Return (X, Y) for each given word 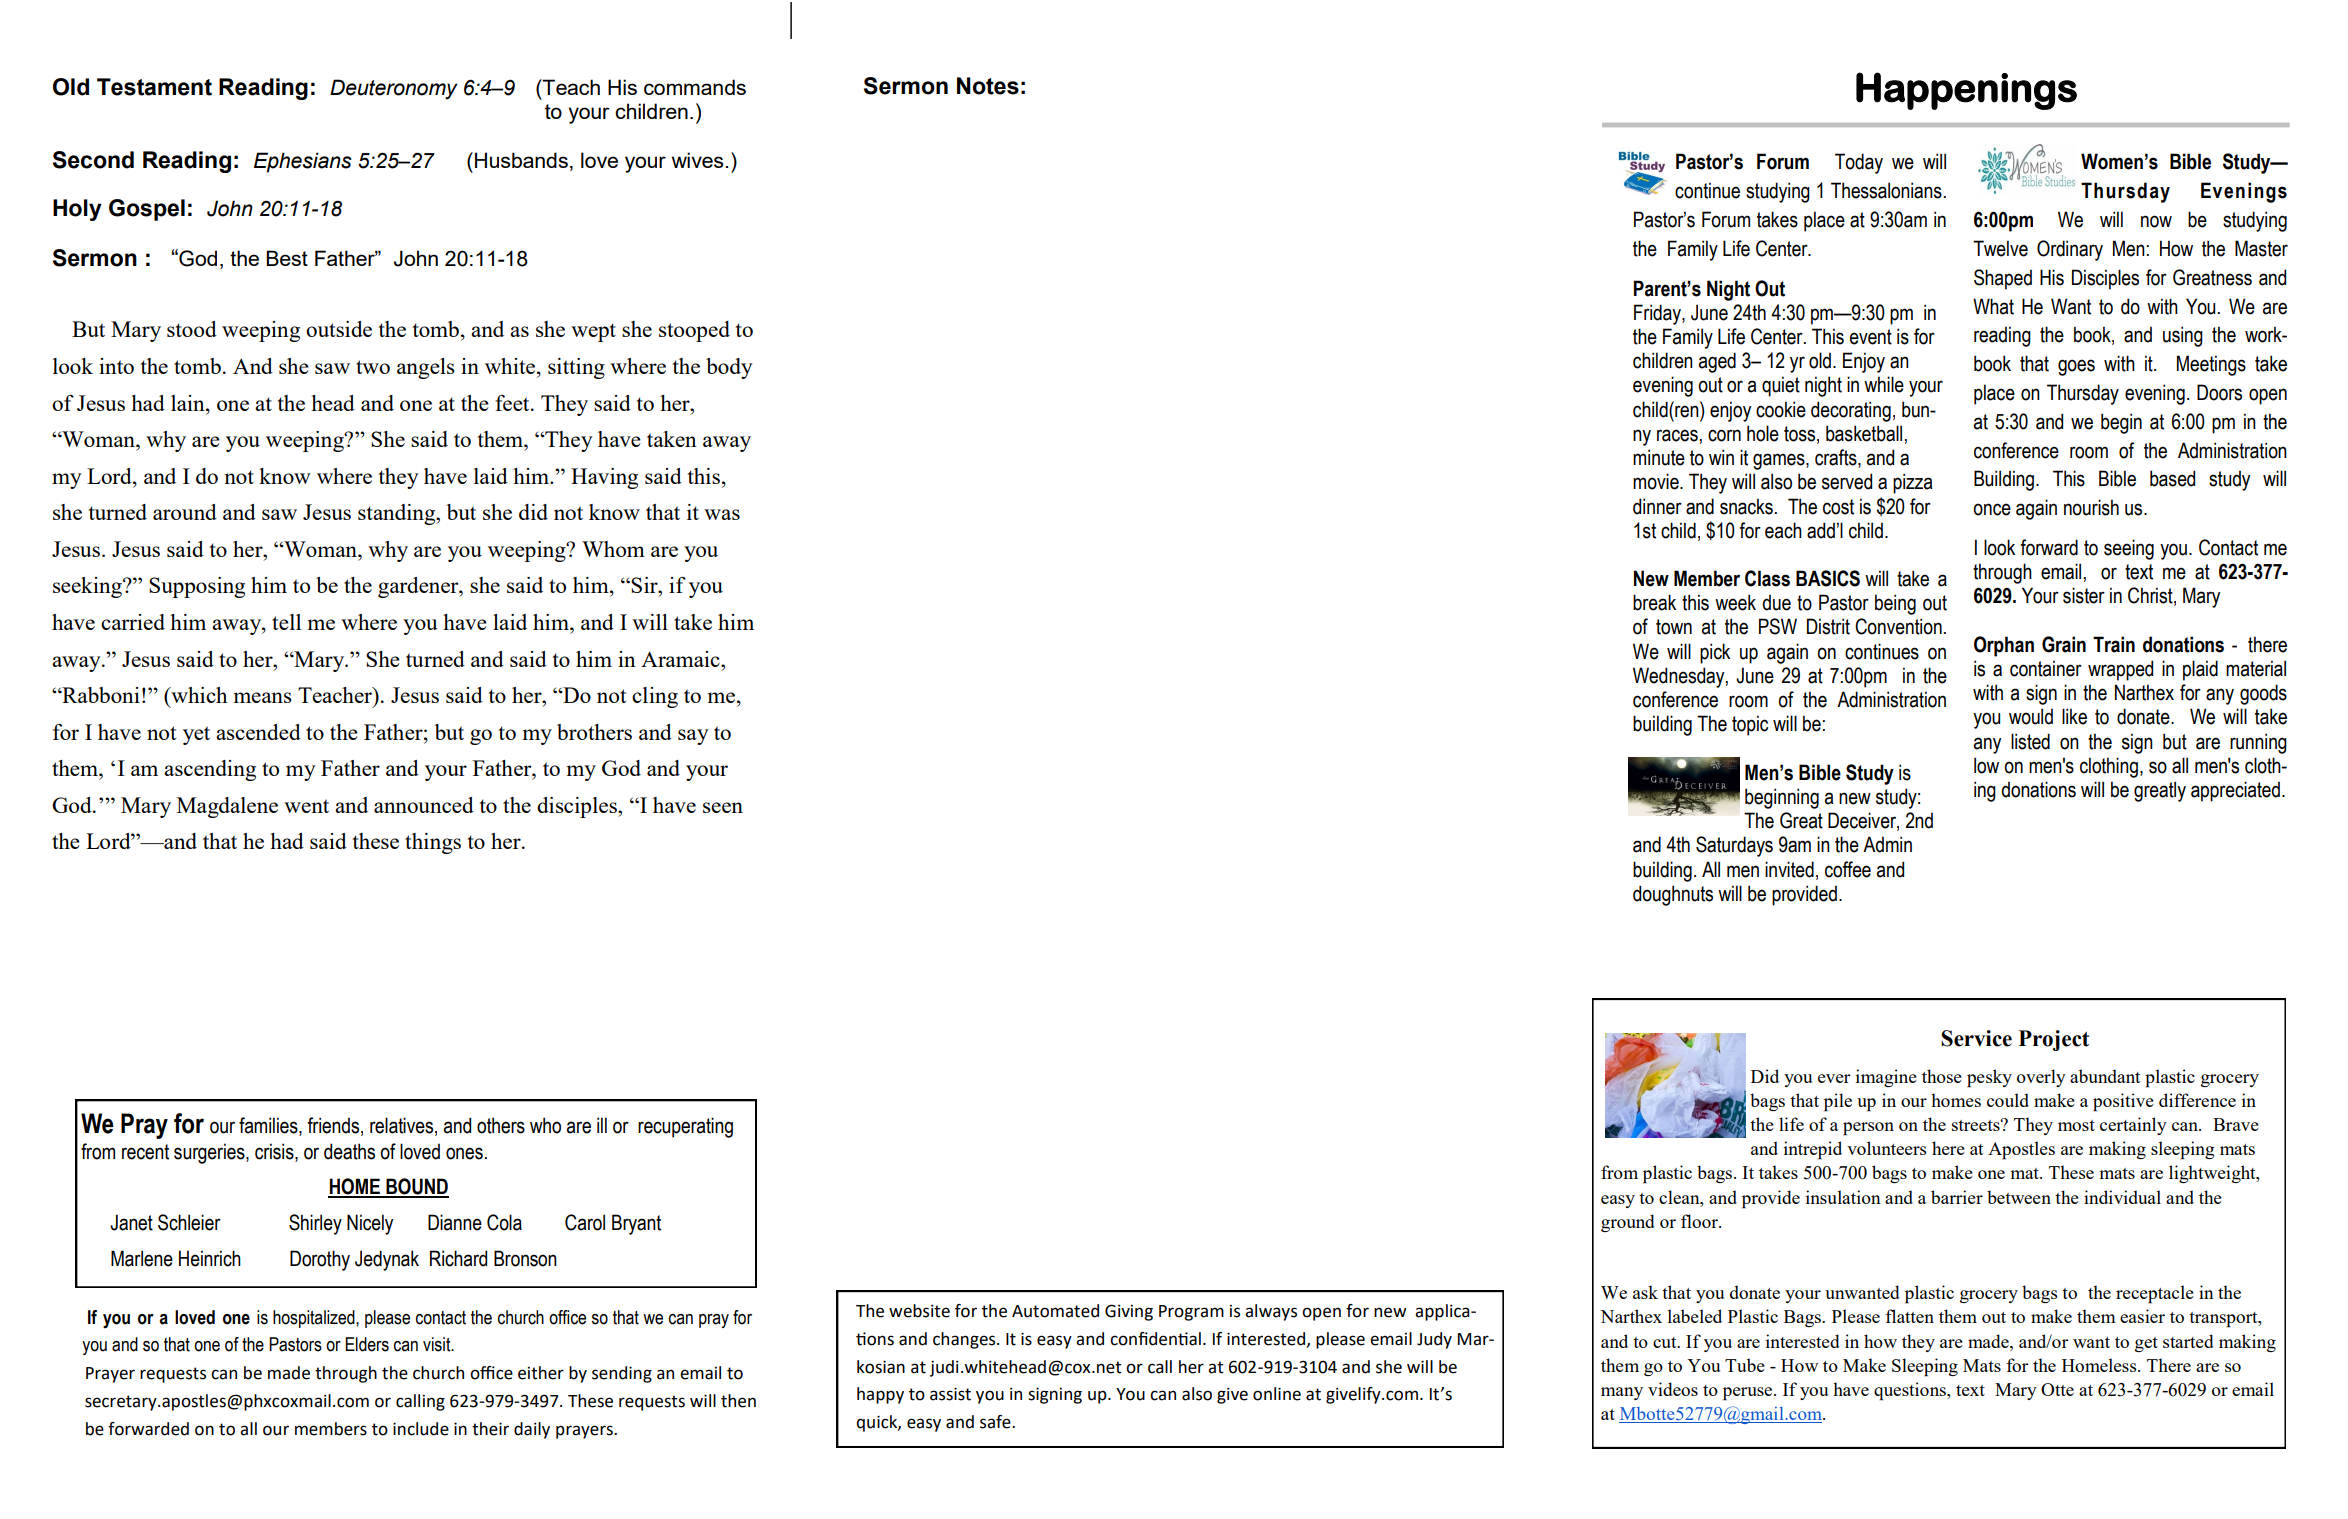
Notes (988, 86)
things (433, 843)
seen (723, 807)
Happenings (1966, 91)
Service (1976, 1038)
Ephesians (303, 162)
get (2146, 1344)
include (421, 1429)
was (722, 514)
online (1277, 1394)
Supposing (197, 587)
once (1992, 509)
